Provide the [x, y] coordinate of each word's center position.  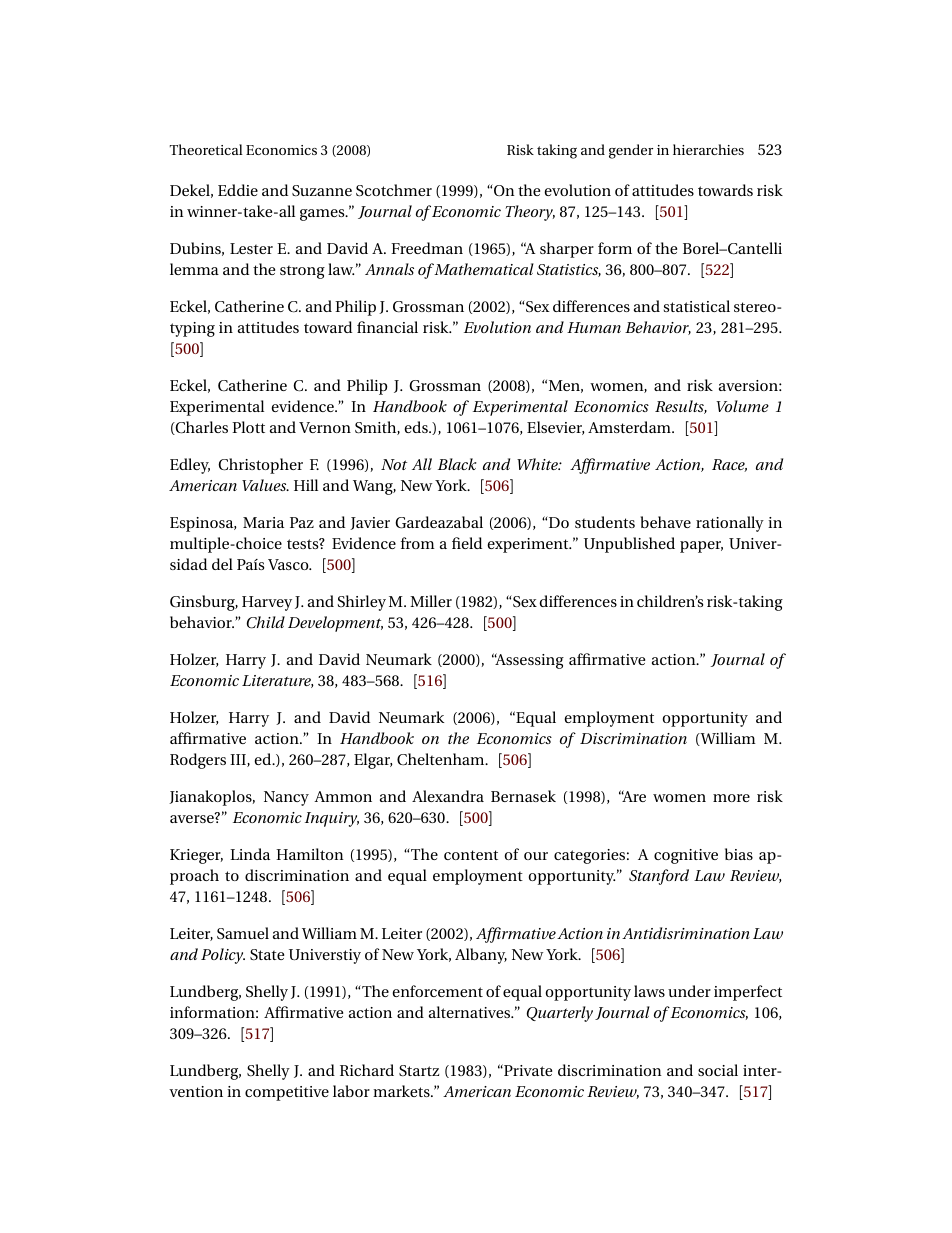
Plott [248, 427]
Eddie [238, 190]
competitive [287, 1093]
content [471, 855]
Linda [250, 854]
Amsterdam [630, 427]
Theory [530, 213]
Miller [431, 601]
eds [417, 427]
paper [701, 547]
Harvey [267, 603]
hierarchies [708, 149]
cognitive [686, 856]
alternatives [471, 1012]
